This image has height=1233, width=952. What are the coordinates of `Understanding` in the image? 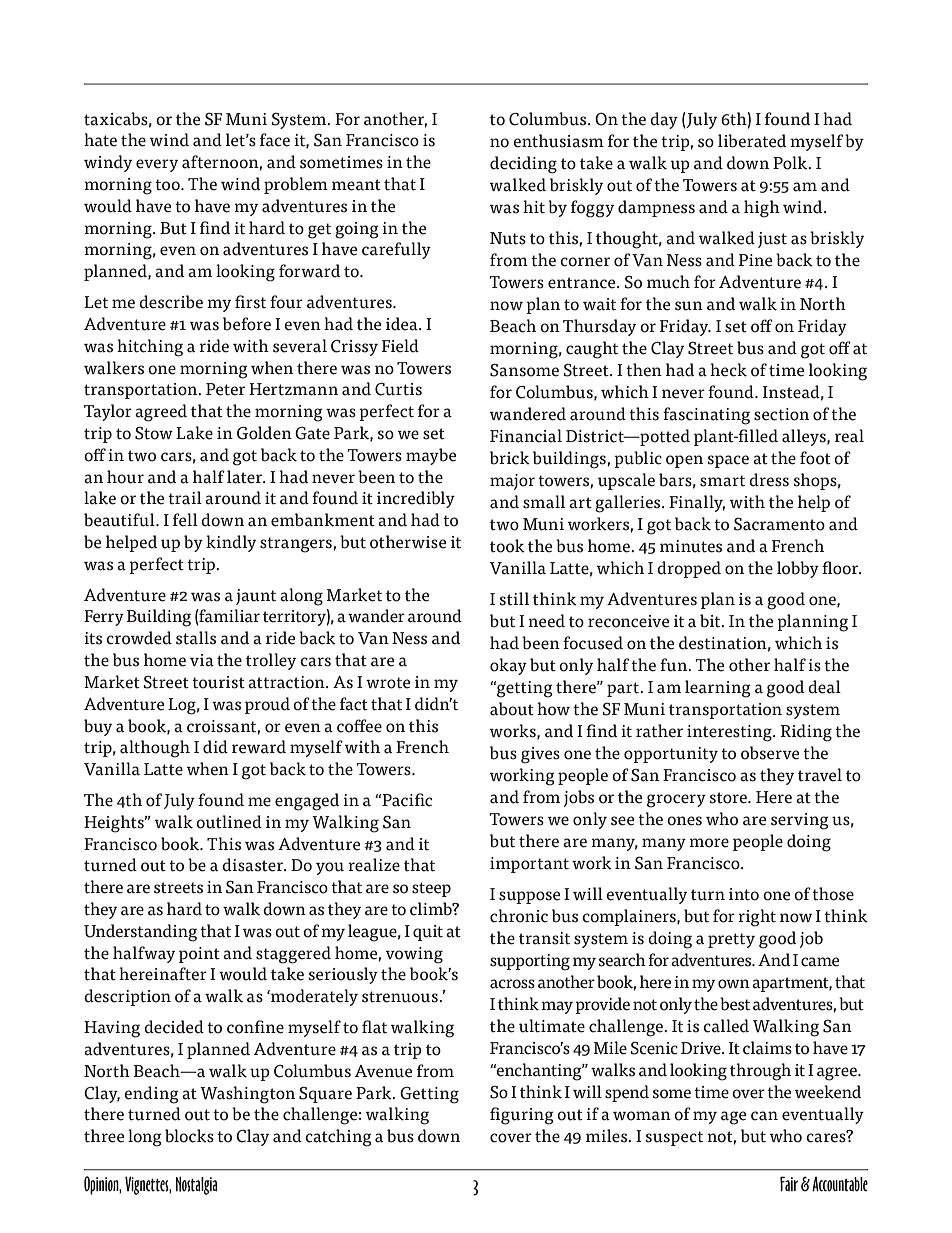 It's located at (140, 933).
